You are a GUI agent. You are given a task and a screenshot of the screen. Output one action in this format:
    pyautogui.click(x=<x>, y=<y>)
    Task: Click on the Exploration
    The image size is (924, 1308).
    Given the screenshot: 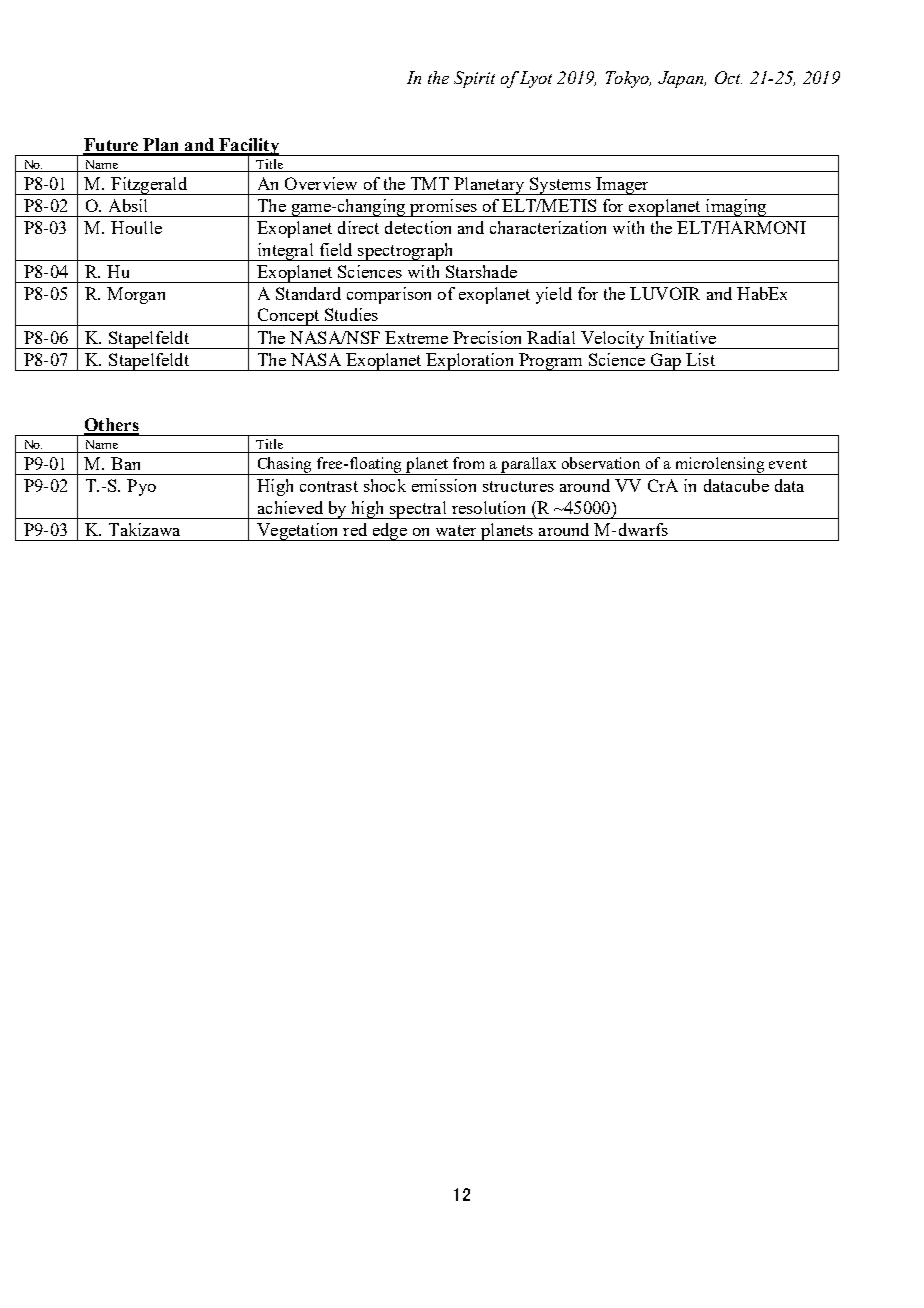 What is the action you would take?
    pyautogui.click(x=470, y=362)
